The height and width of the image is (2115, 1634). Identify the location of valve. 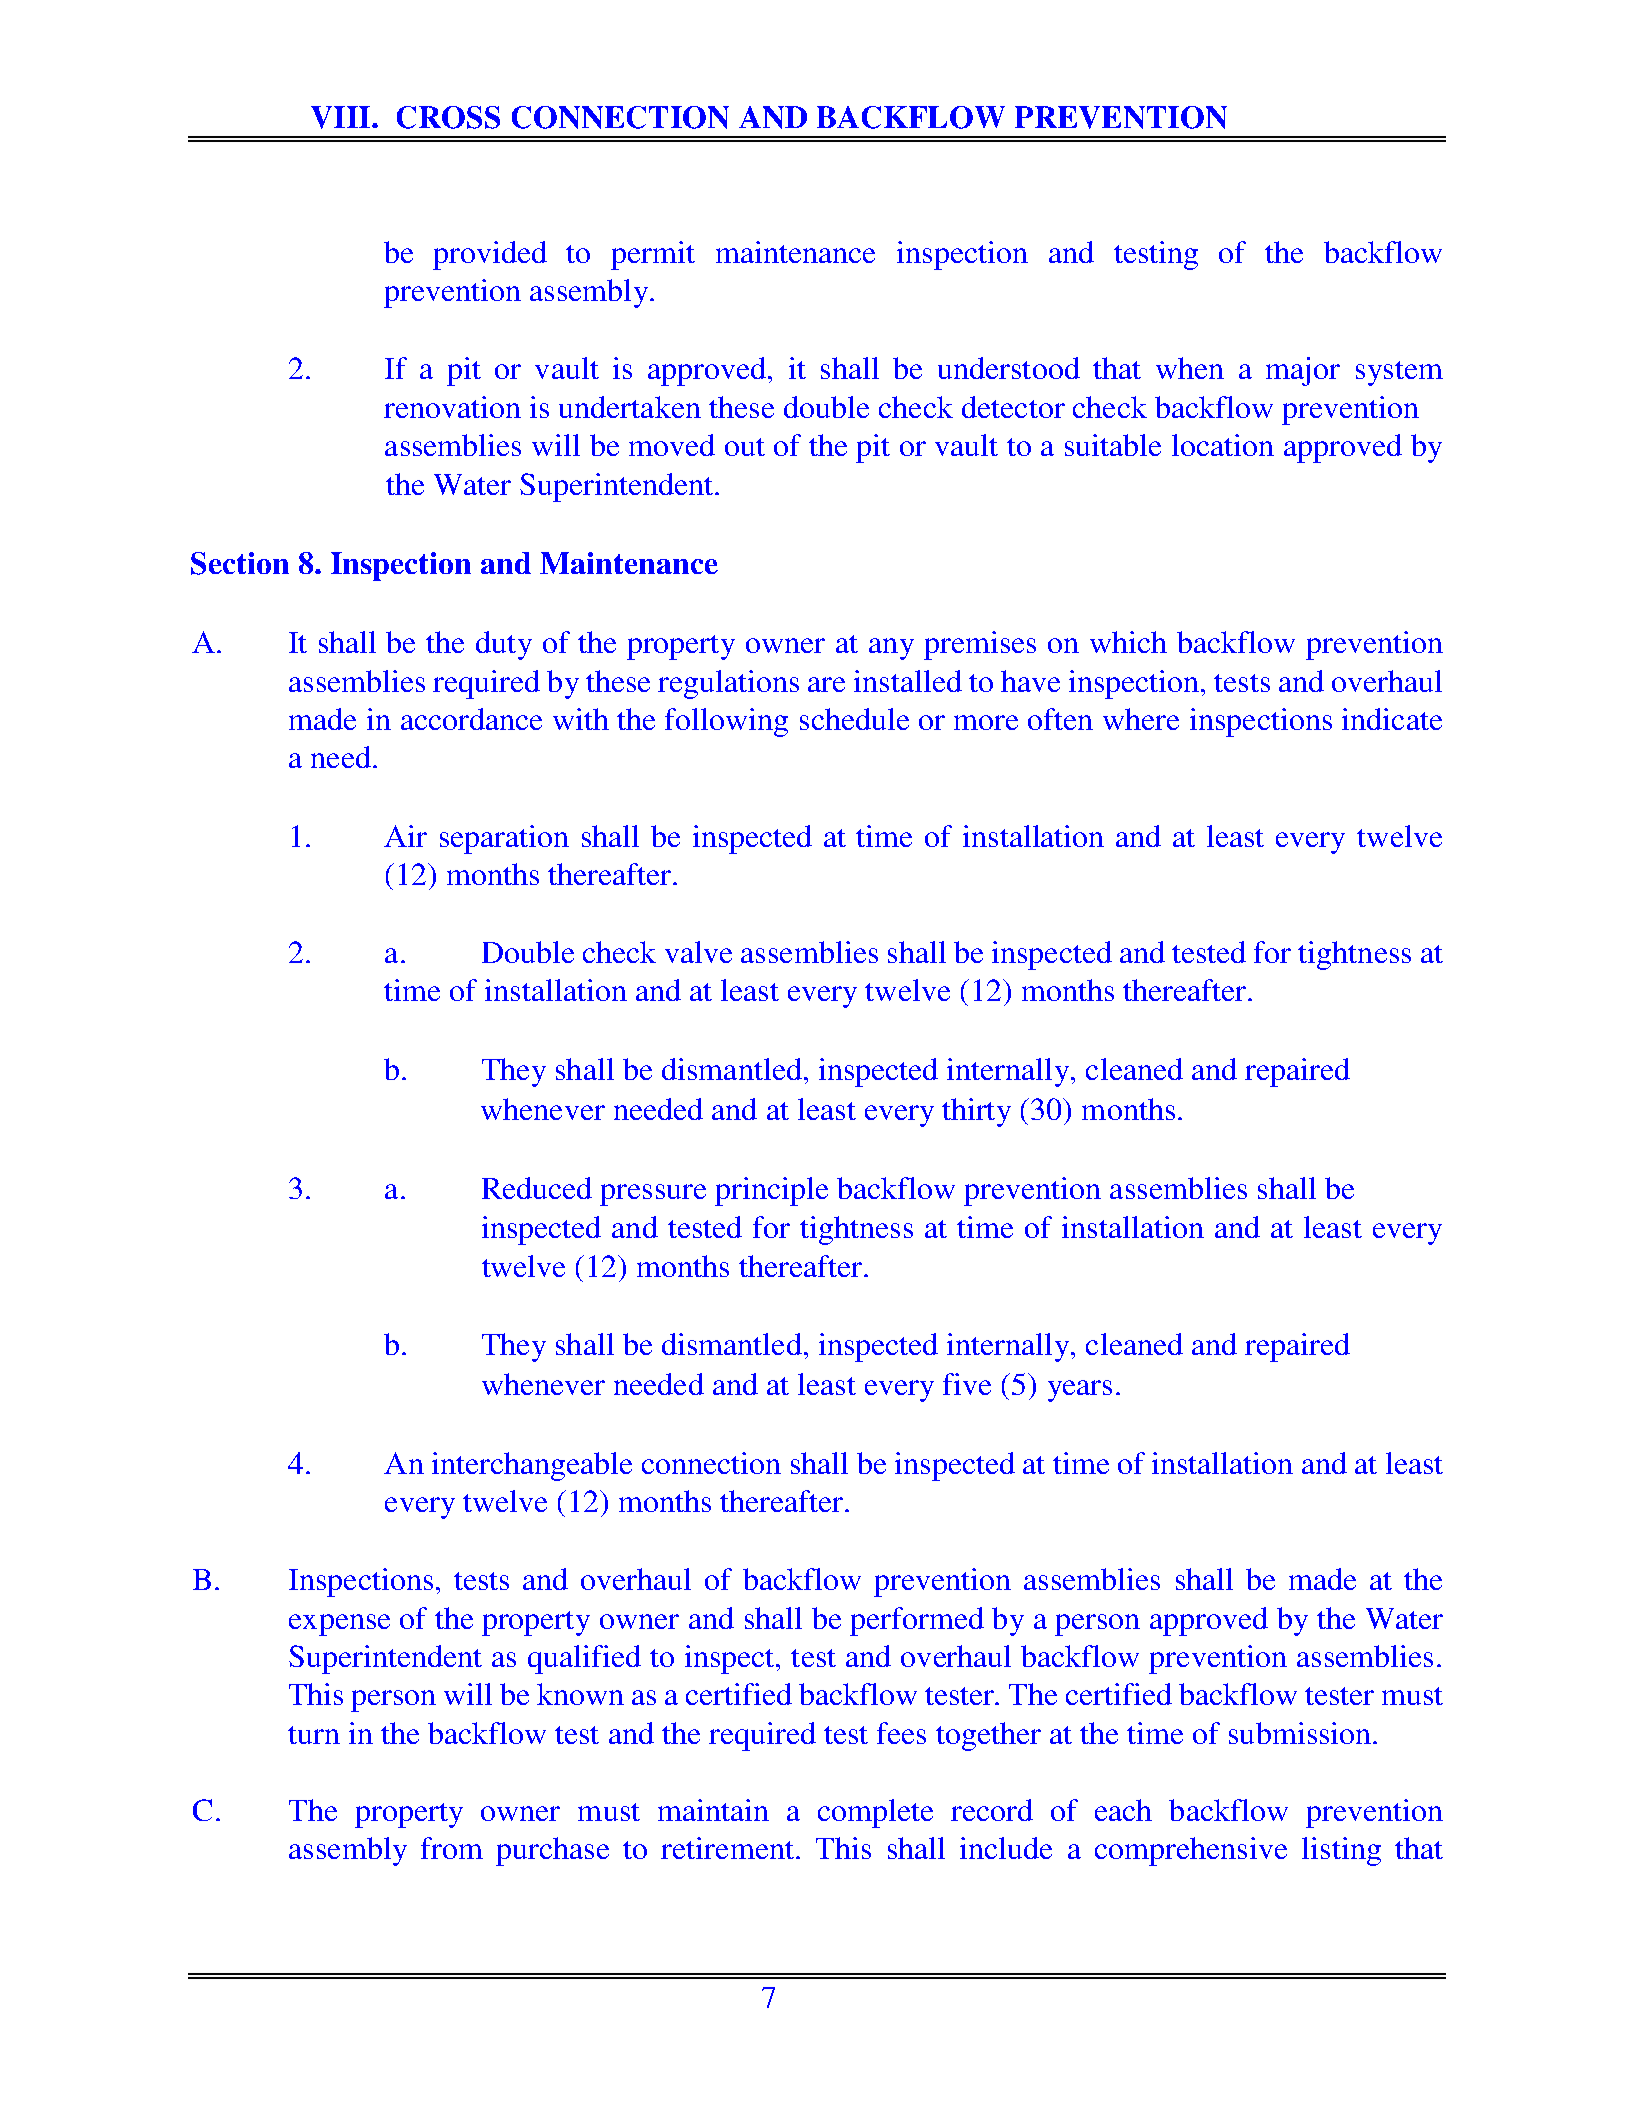
(698, 952).
